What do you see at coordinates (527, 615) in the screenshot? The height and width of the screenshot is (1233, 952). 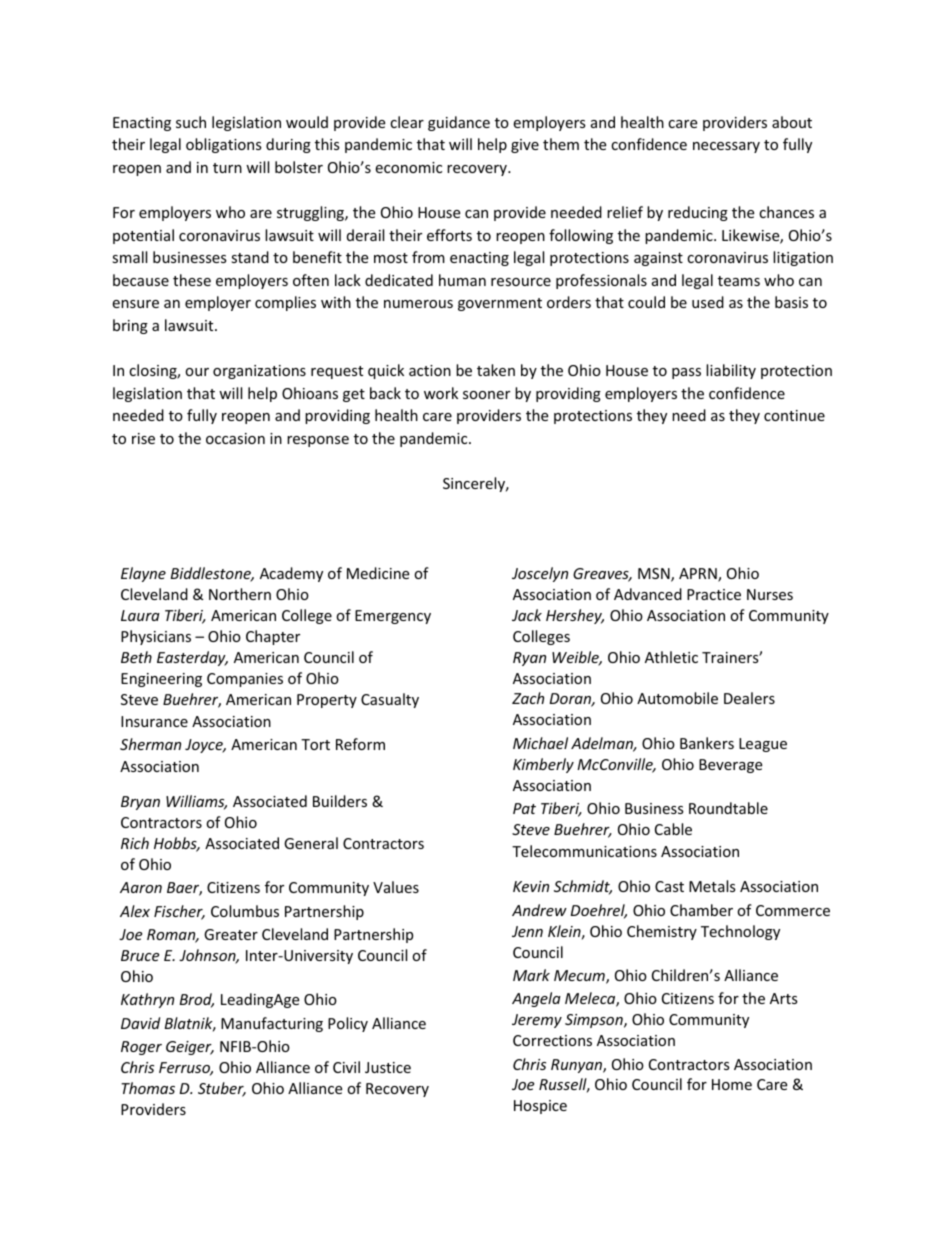 I see `Jack` at bounding box center [527, 615].
